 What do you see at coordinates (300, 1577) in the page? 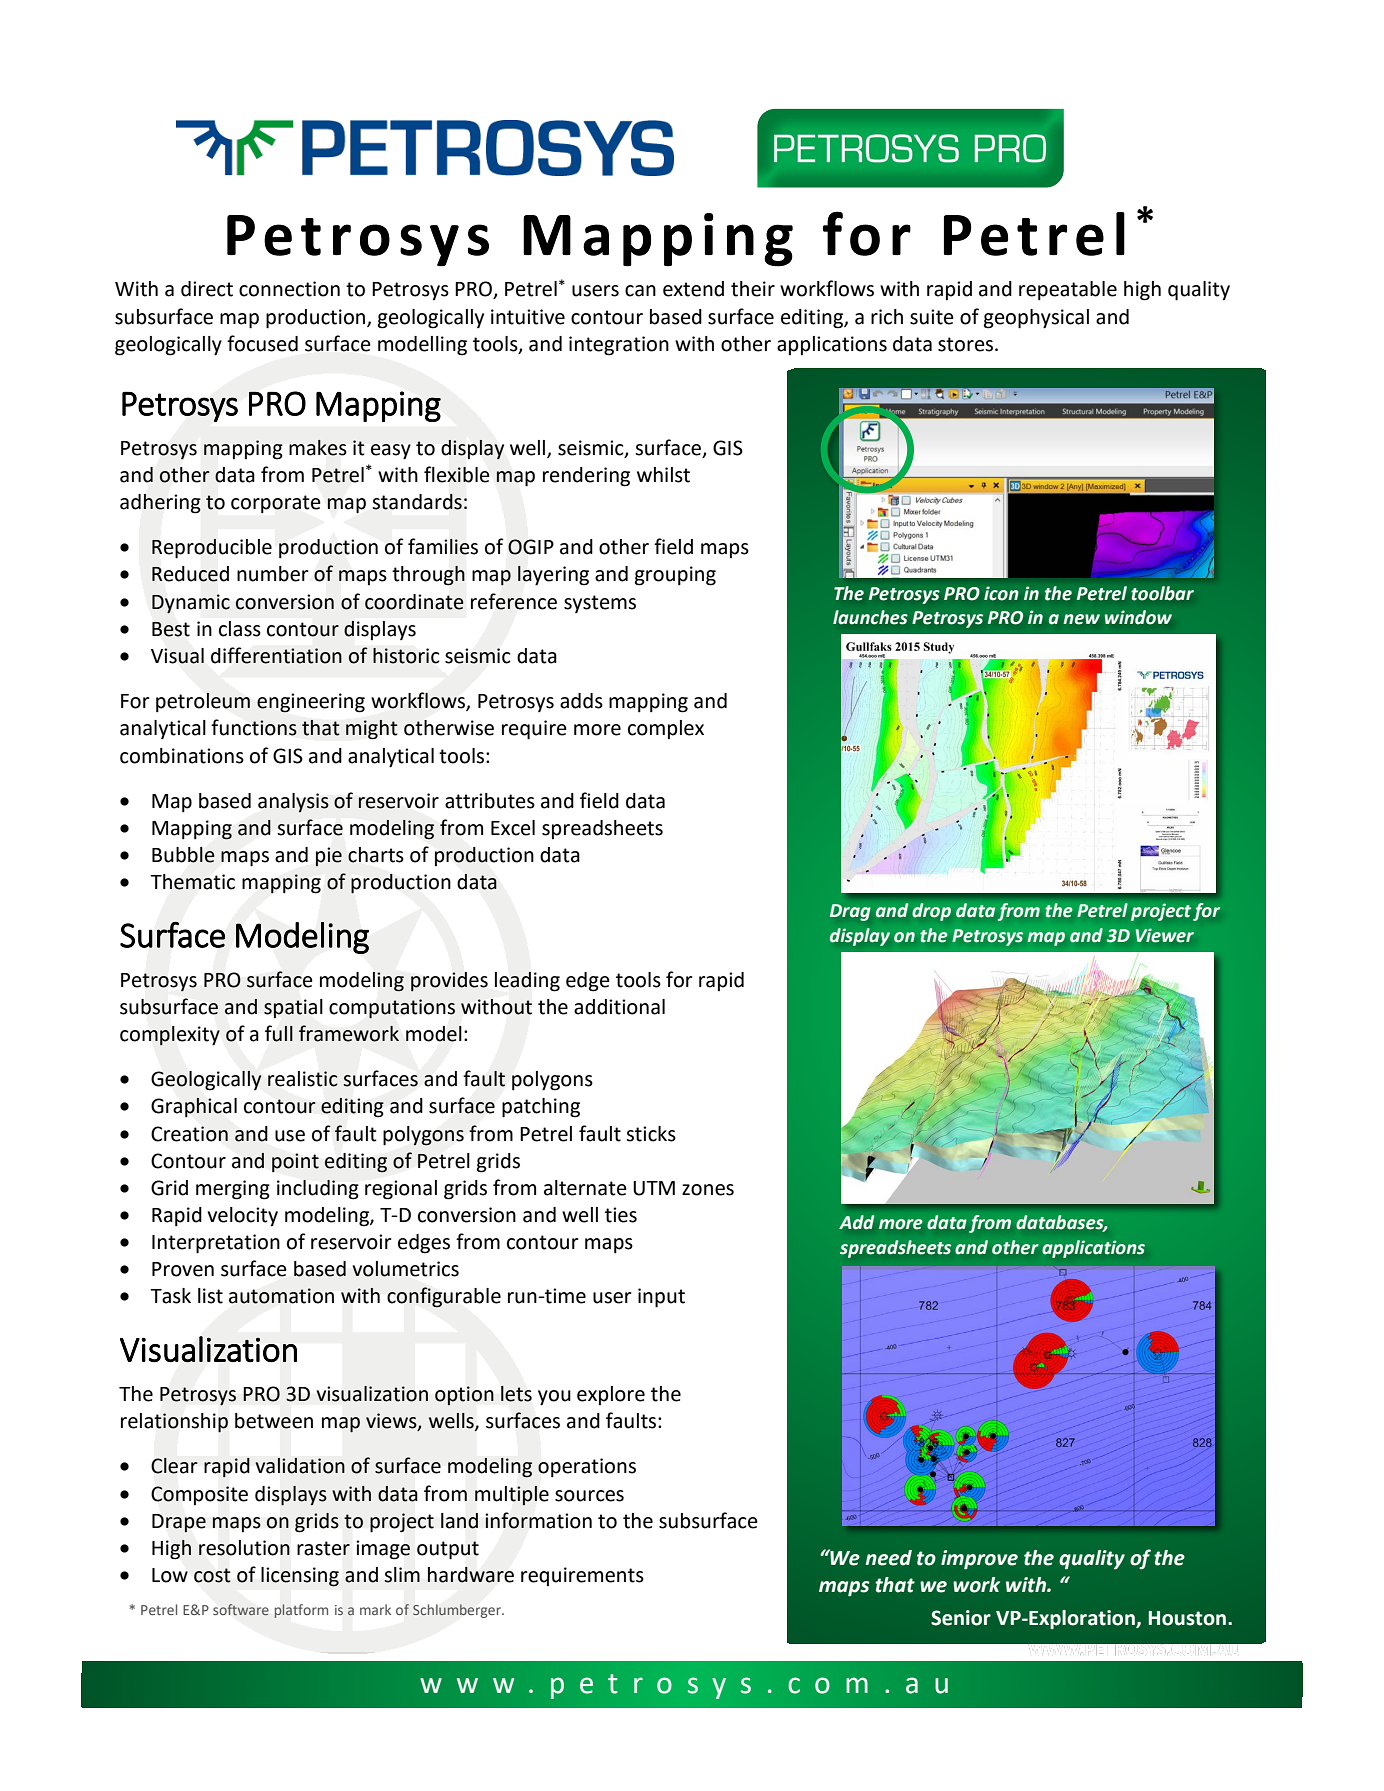
I see `licensing` at bounding box center [300, 1577].
